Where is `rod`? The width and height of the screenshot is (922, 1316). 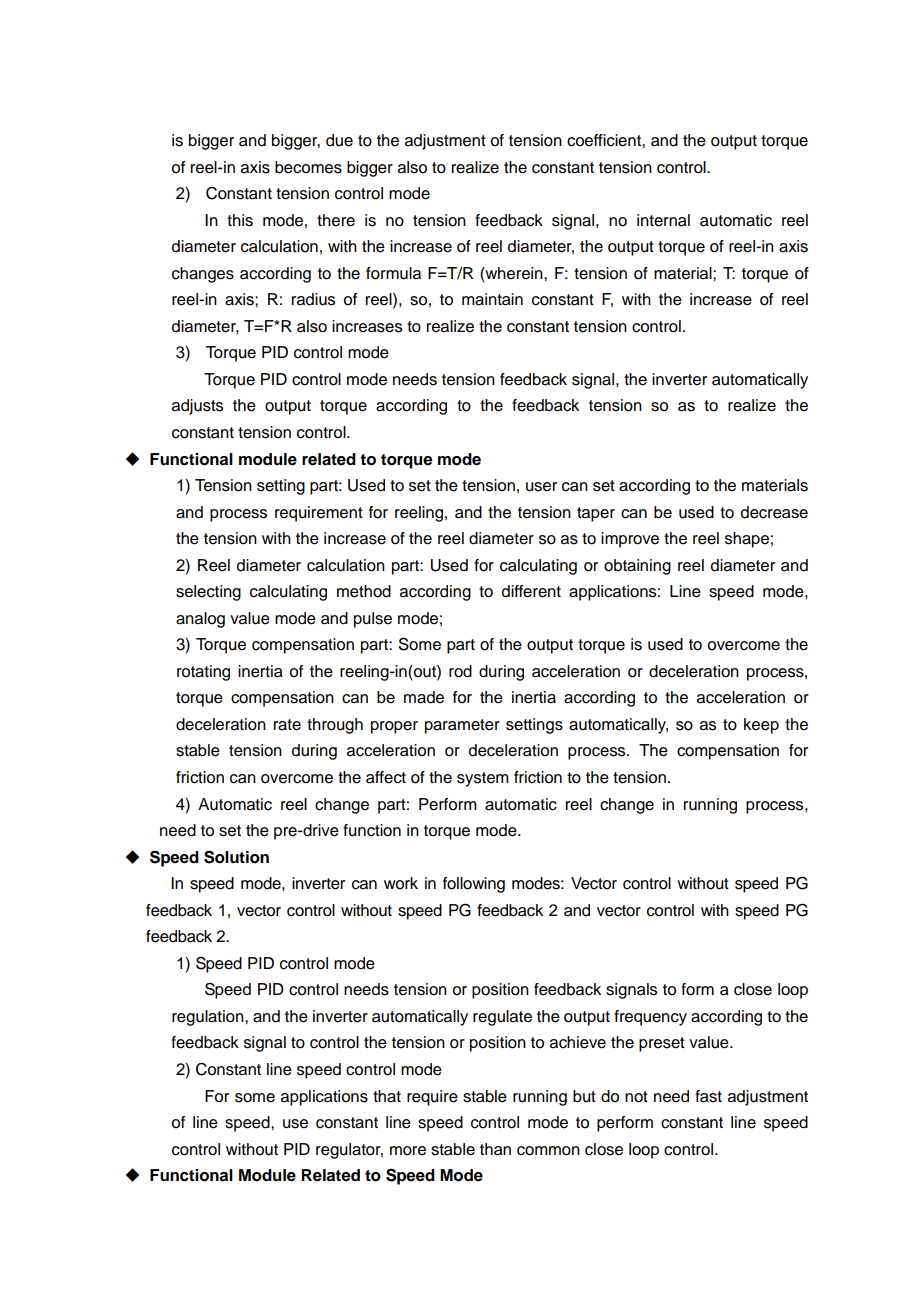
rod is located at coordinates (460, 671).
